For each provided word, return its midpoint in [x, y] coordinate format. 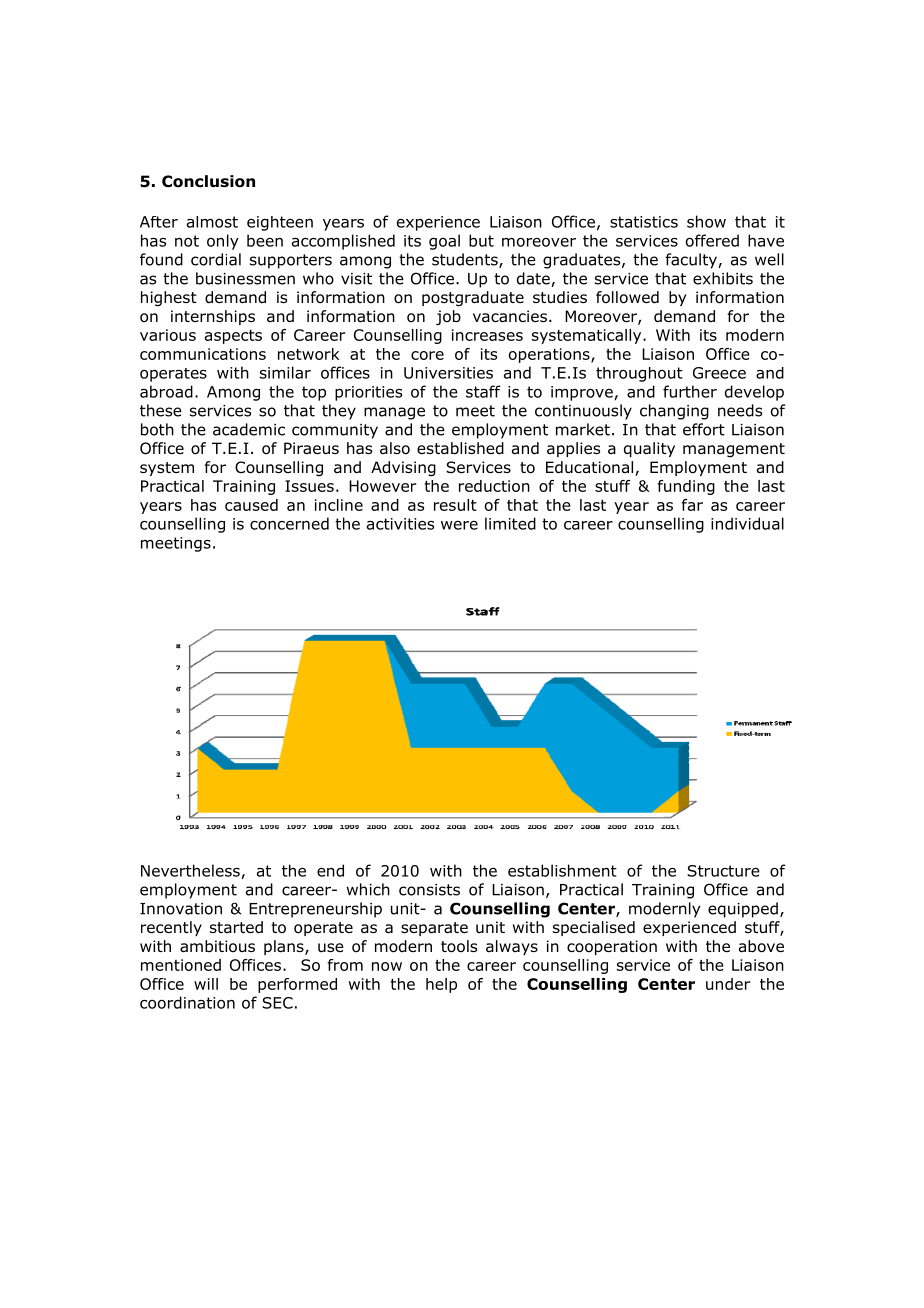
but [481, 240]
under [728, 984]
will [206, 984]
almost [212, 222]
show [706, 221]
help [441, 985]
